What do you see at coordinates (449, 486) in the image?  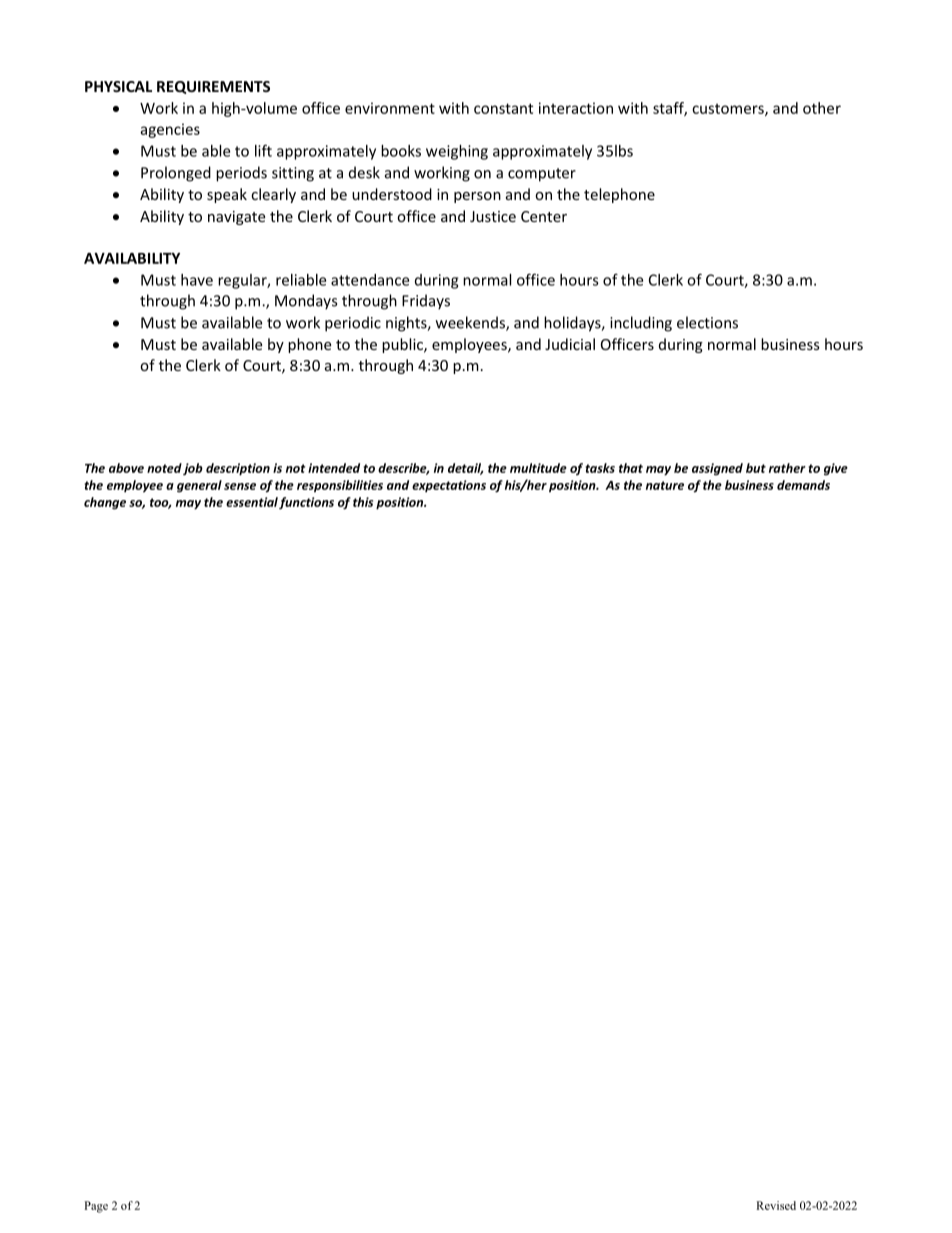 I see `expectations` at bounding box center [449, 486].
